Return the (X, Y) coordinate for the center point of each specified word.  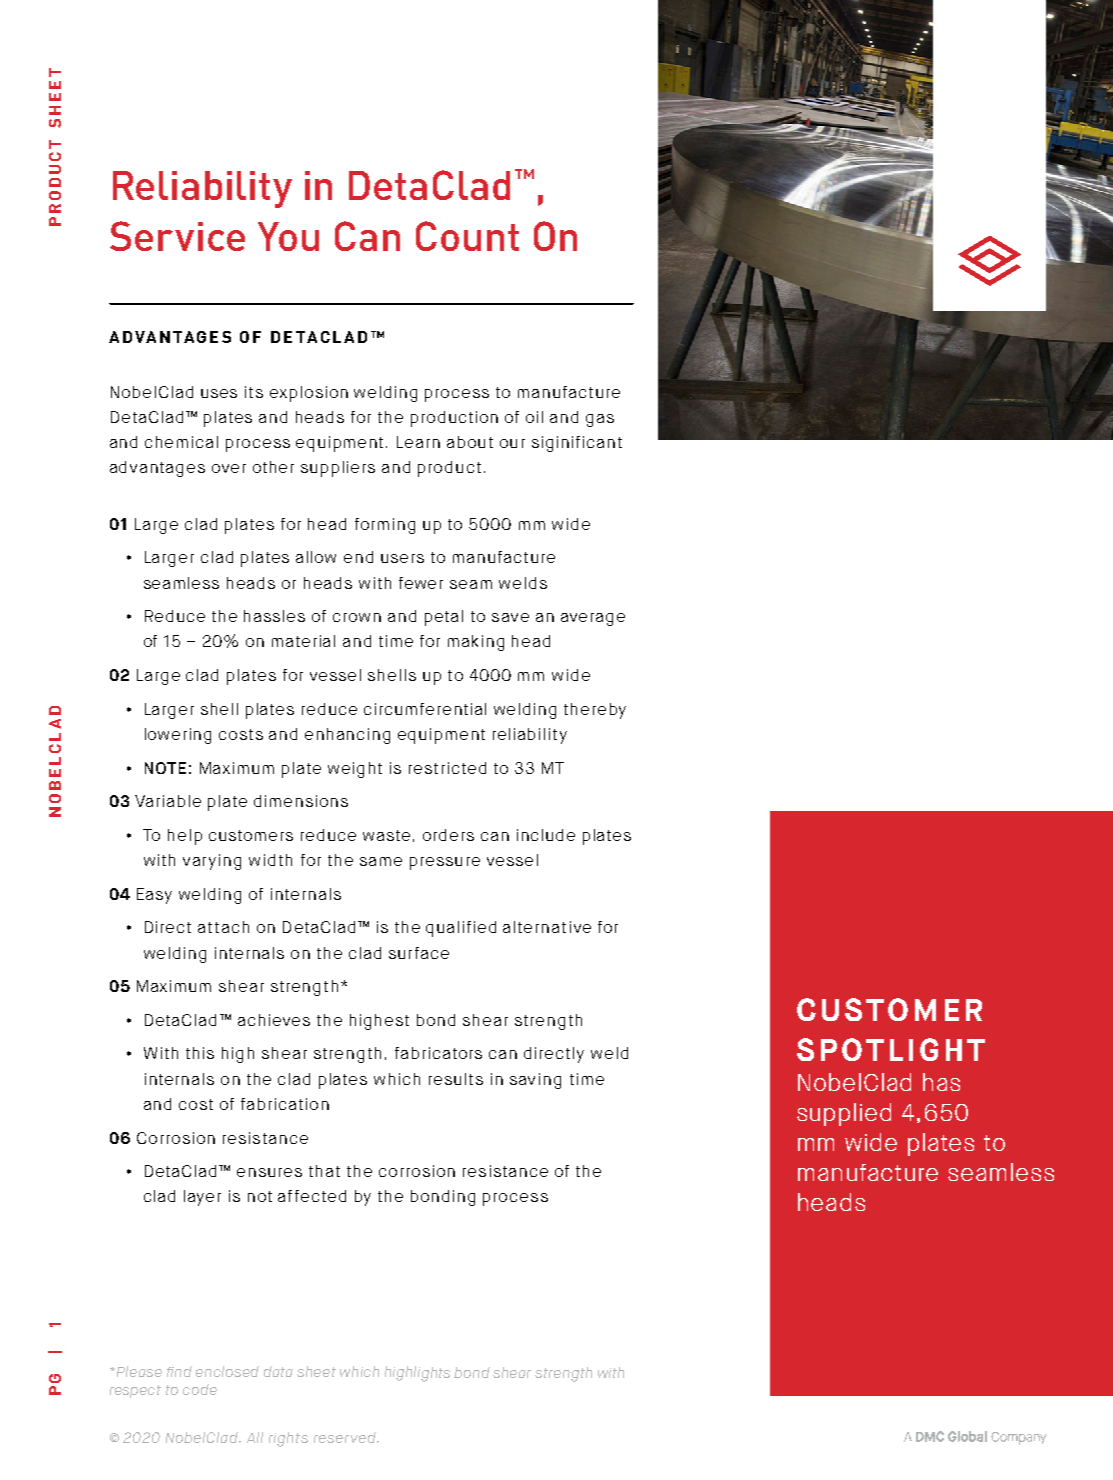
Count (467, 236)
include (546, 835)
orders (448, 835)
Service (177, 236)
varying (212, 862)
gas (600, 420)
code (200, 1389)
